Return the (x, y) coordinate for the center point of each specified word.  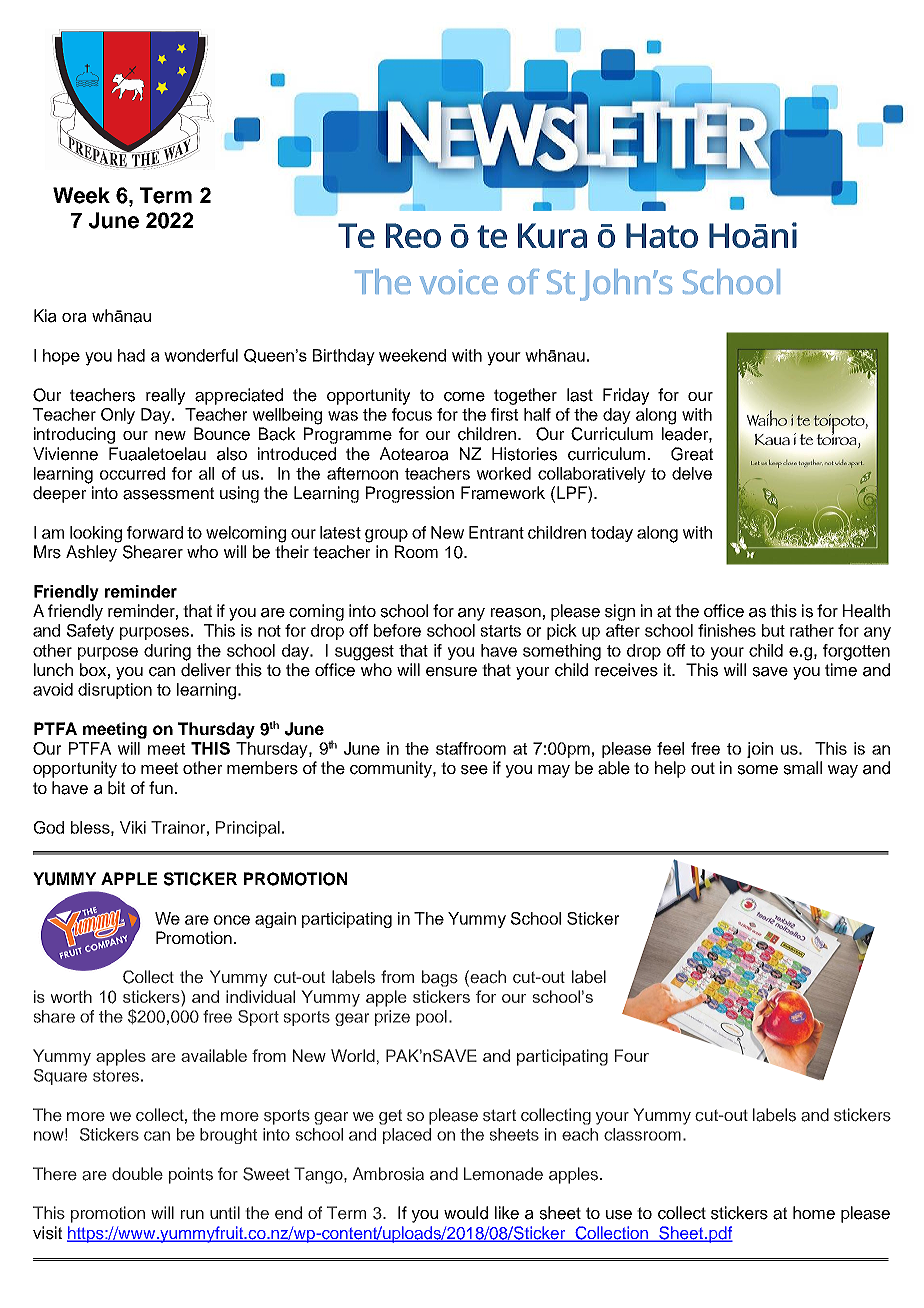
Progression (410, 494)
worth (71, 996)
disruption (115, 691)
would (466, 1213)
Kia (45, 316)
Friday (626, 396)
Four (632, 1055)
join (760, 750)
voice (459, 281)
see (474, 770)
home (814, 1213)
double (137, 1173)
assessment (168, 493)
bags (440, 978)
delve (692, 473)
